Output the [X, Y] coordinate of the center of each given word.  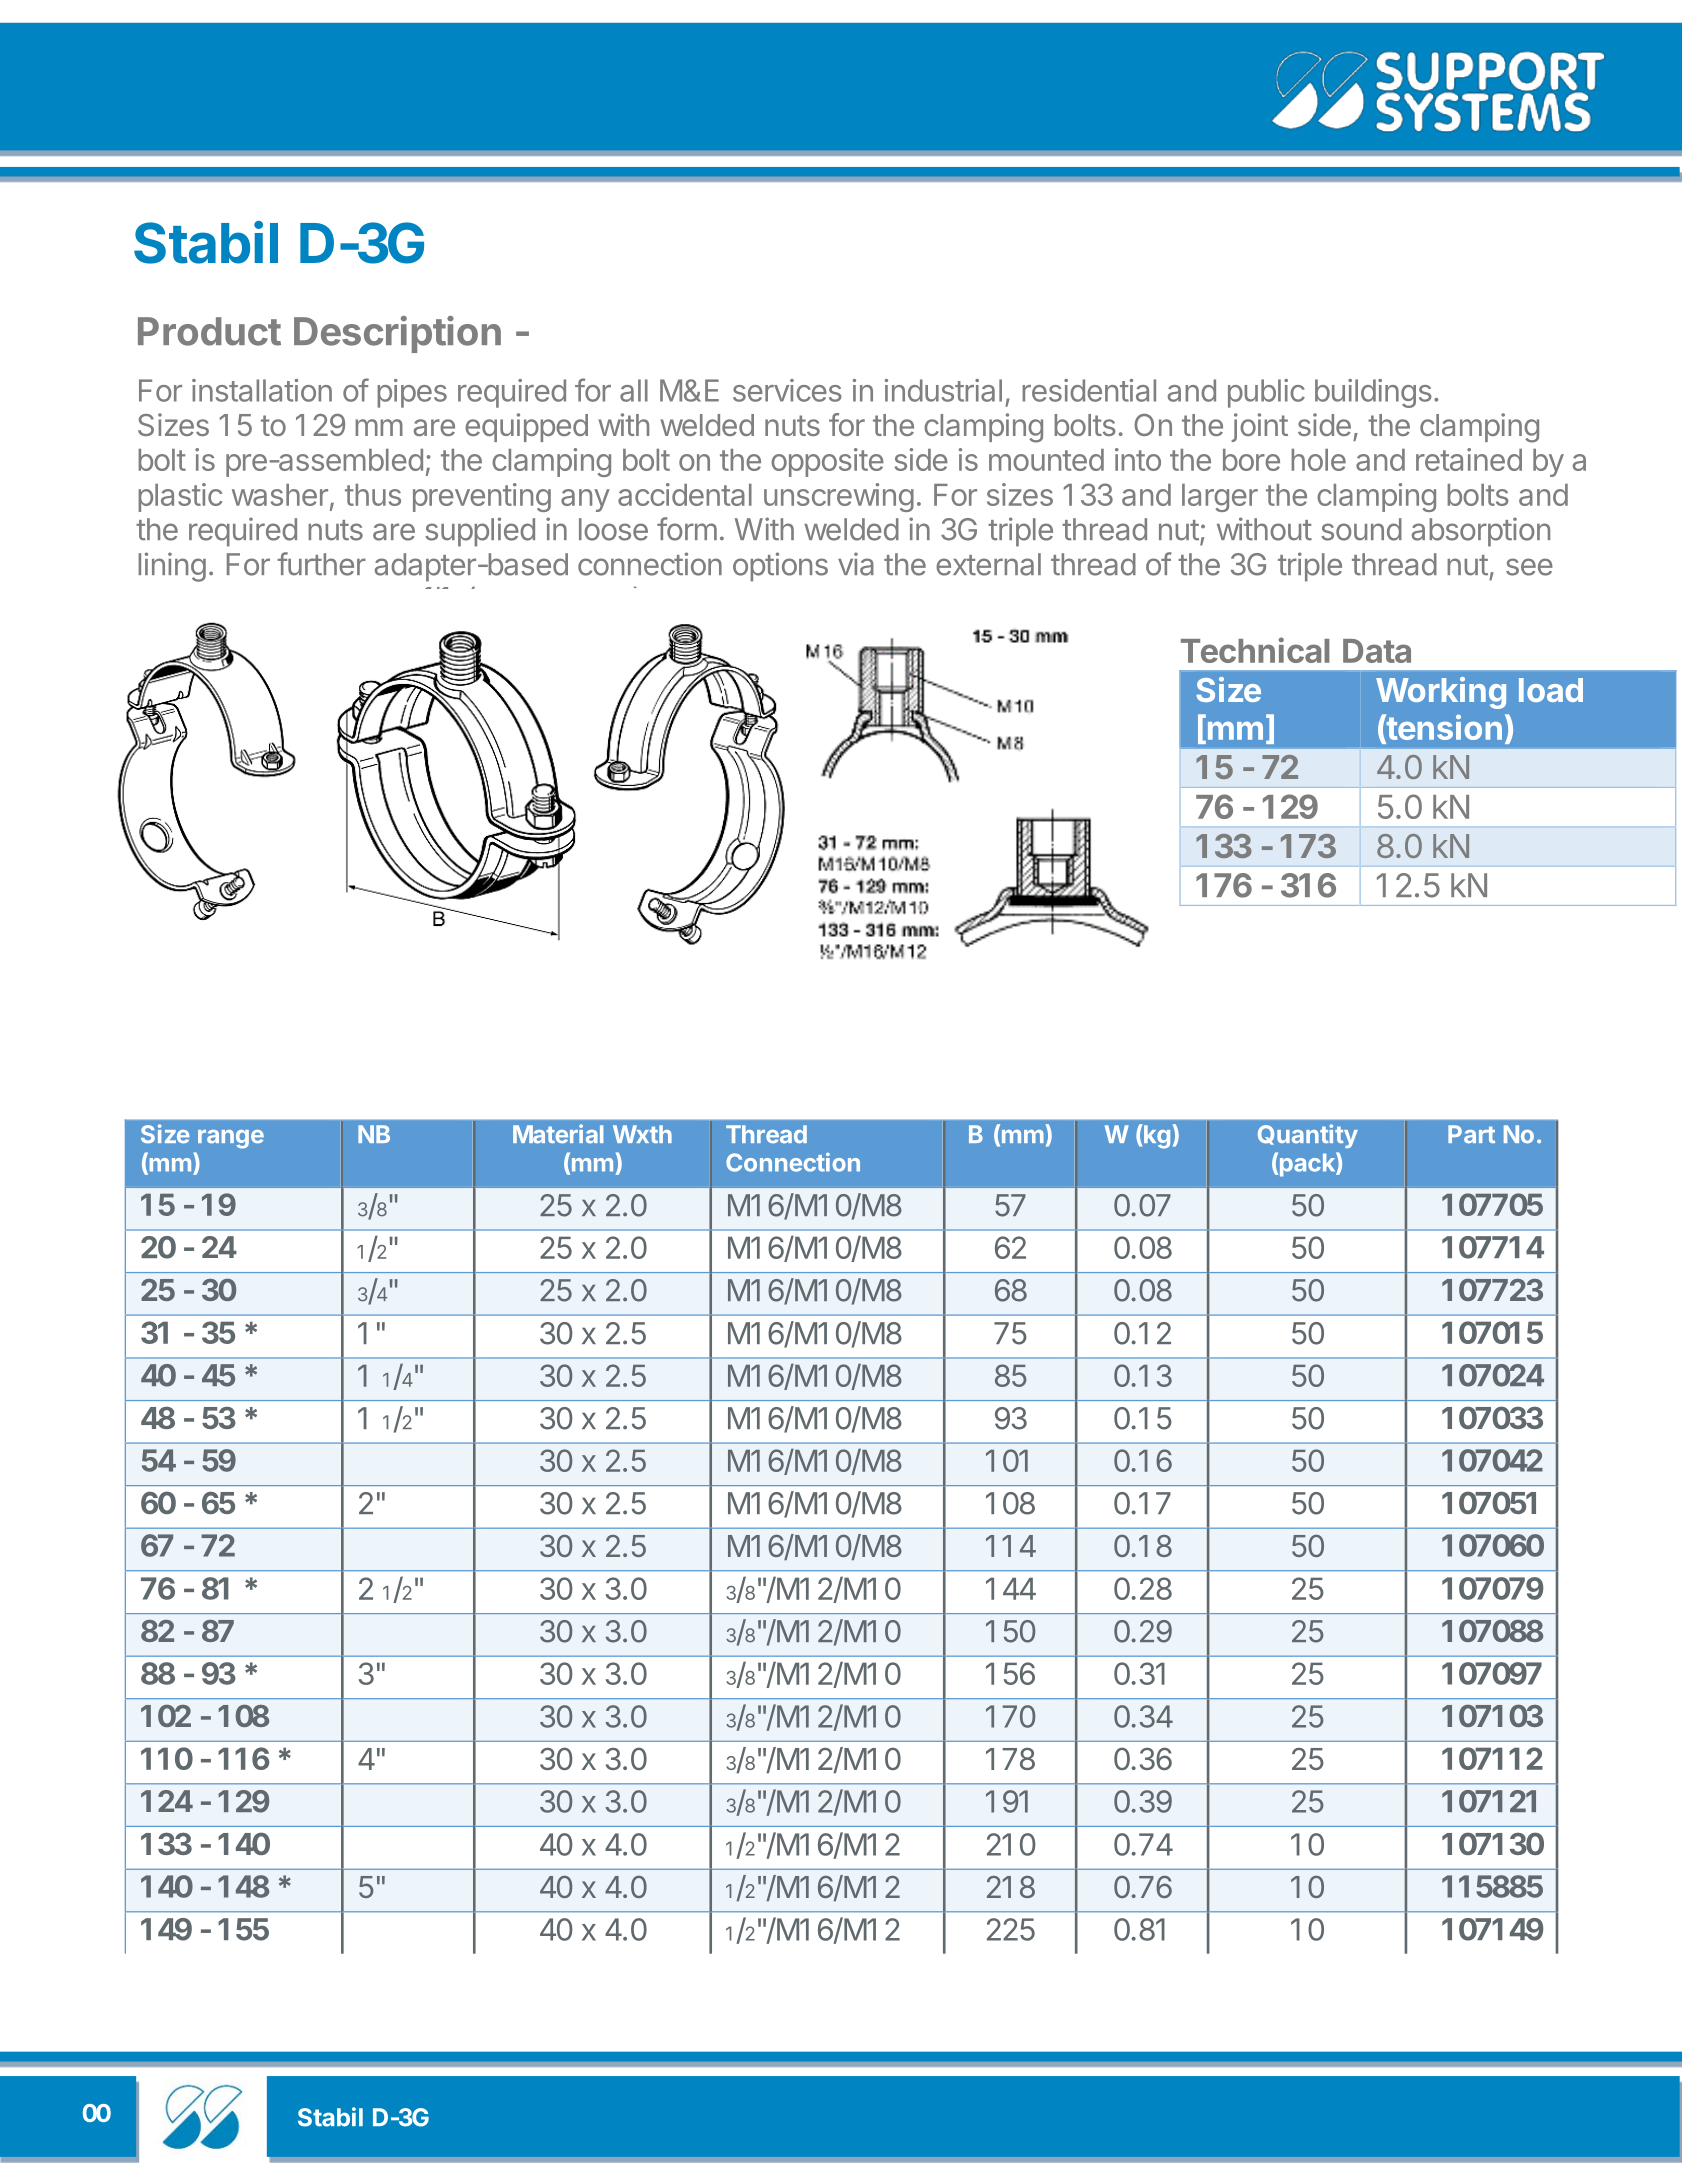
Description [397, 334]
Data [1377, 651]
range [231, 1139]
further [321, 564]
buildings [1373, 393]
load [1551, 690]
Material [558, 1134]
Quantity [1308, 1136]
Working [1441, 693]
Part [1471, 1134]
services [787, 390]
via [856, 564]
